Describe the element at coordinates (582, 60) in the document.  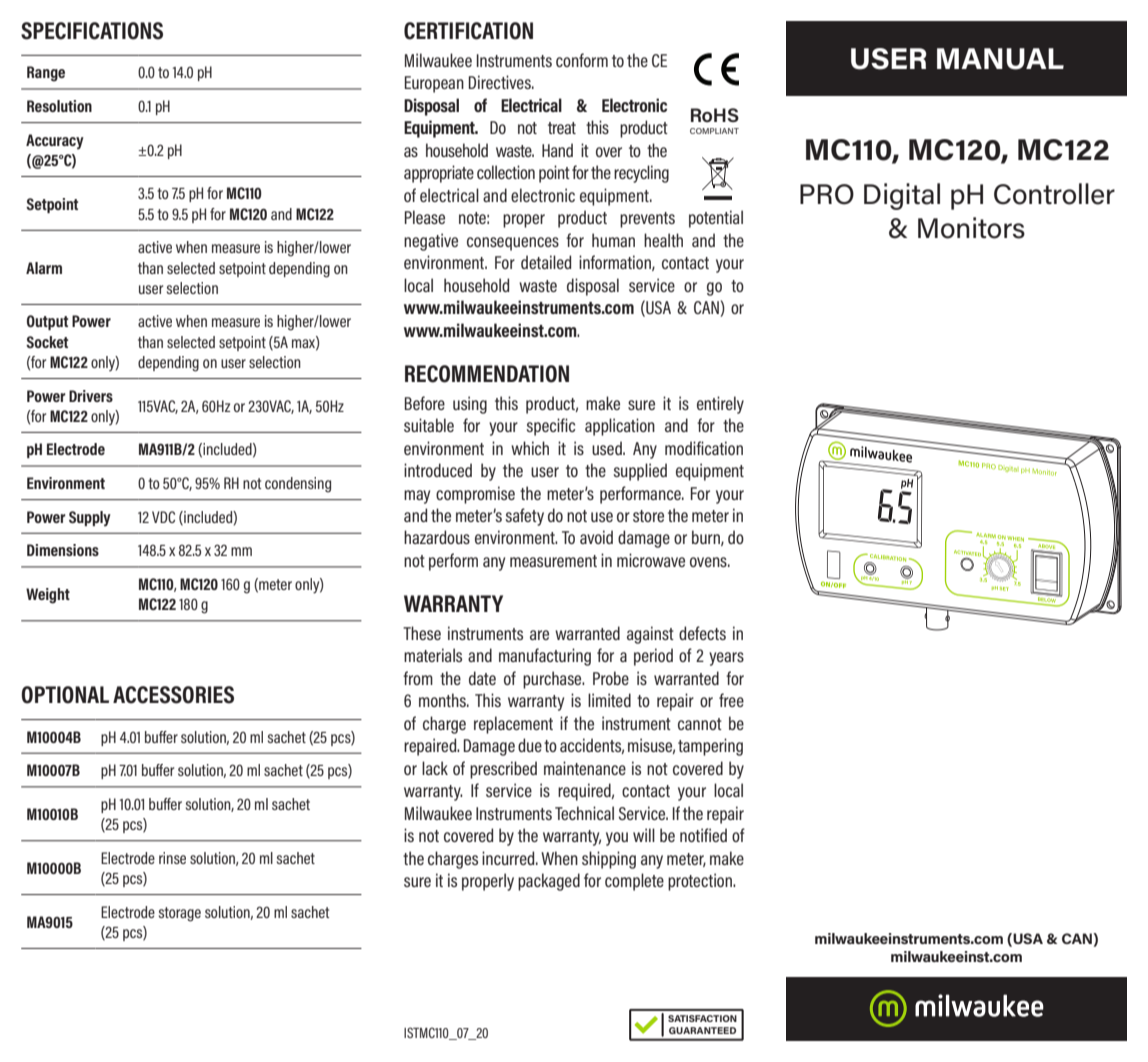
I see `conform` at that location.
